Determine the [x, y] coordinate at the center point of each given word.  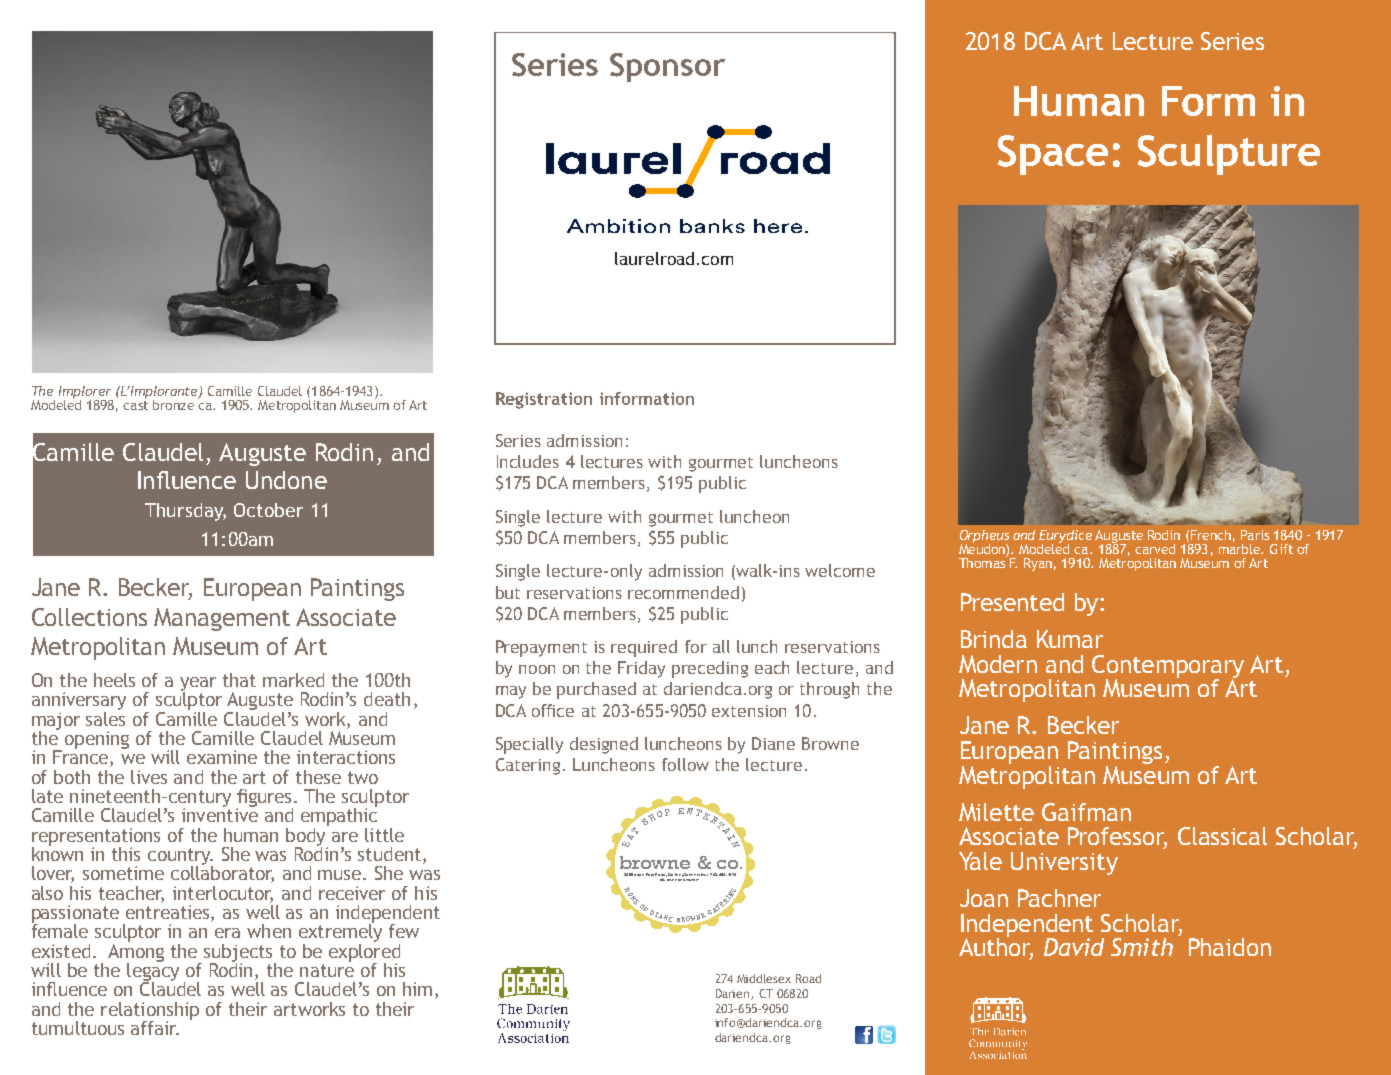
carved [1155, 549]
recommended [683, 592]
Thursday [185, 512]
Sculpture [1229, 154]
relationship [150, 1012]
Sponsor [667, 67]
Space [1053, 155]
